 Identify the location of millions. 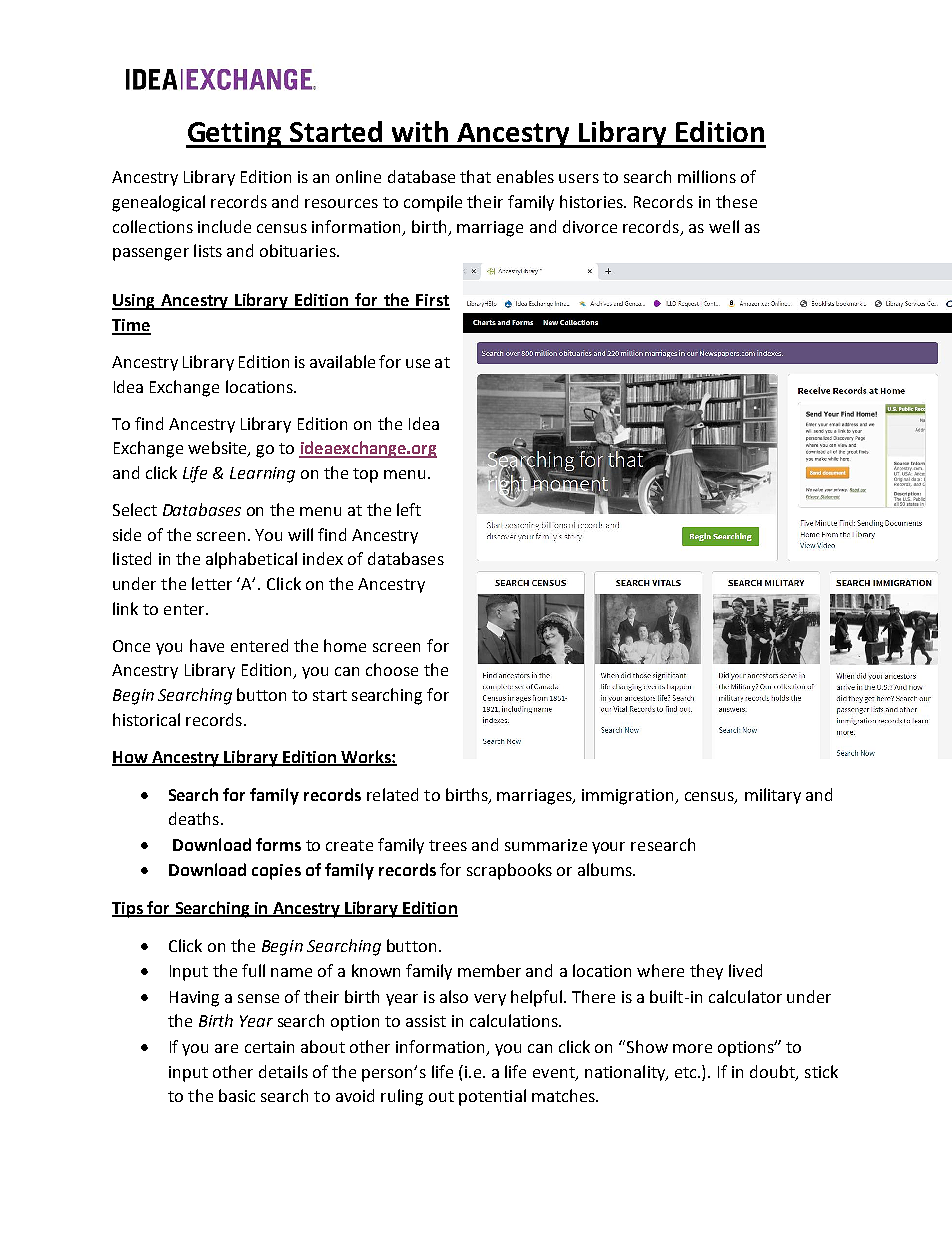
(707, 176).
